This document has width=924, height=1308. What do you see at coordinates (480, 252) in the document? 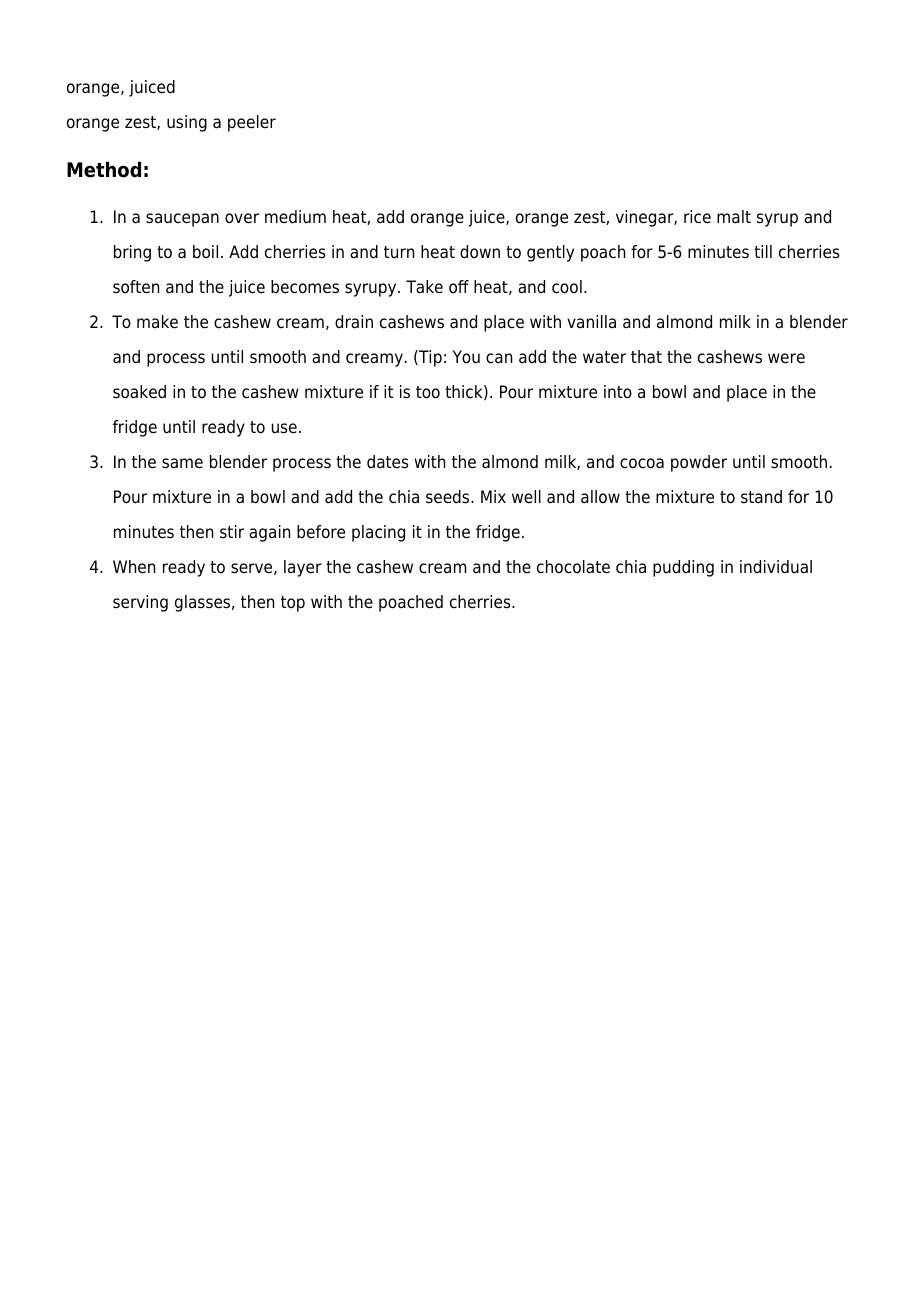
I see `down` at bounding box center [480, 252].
